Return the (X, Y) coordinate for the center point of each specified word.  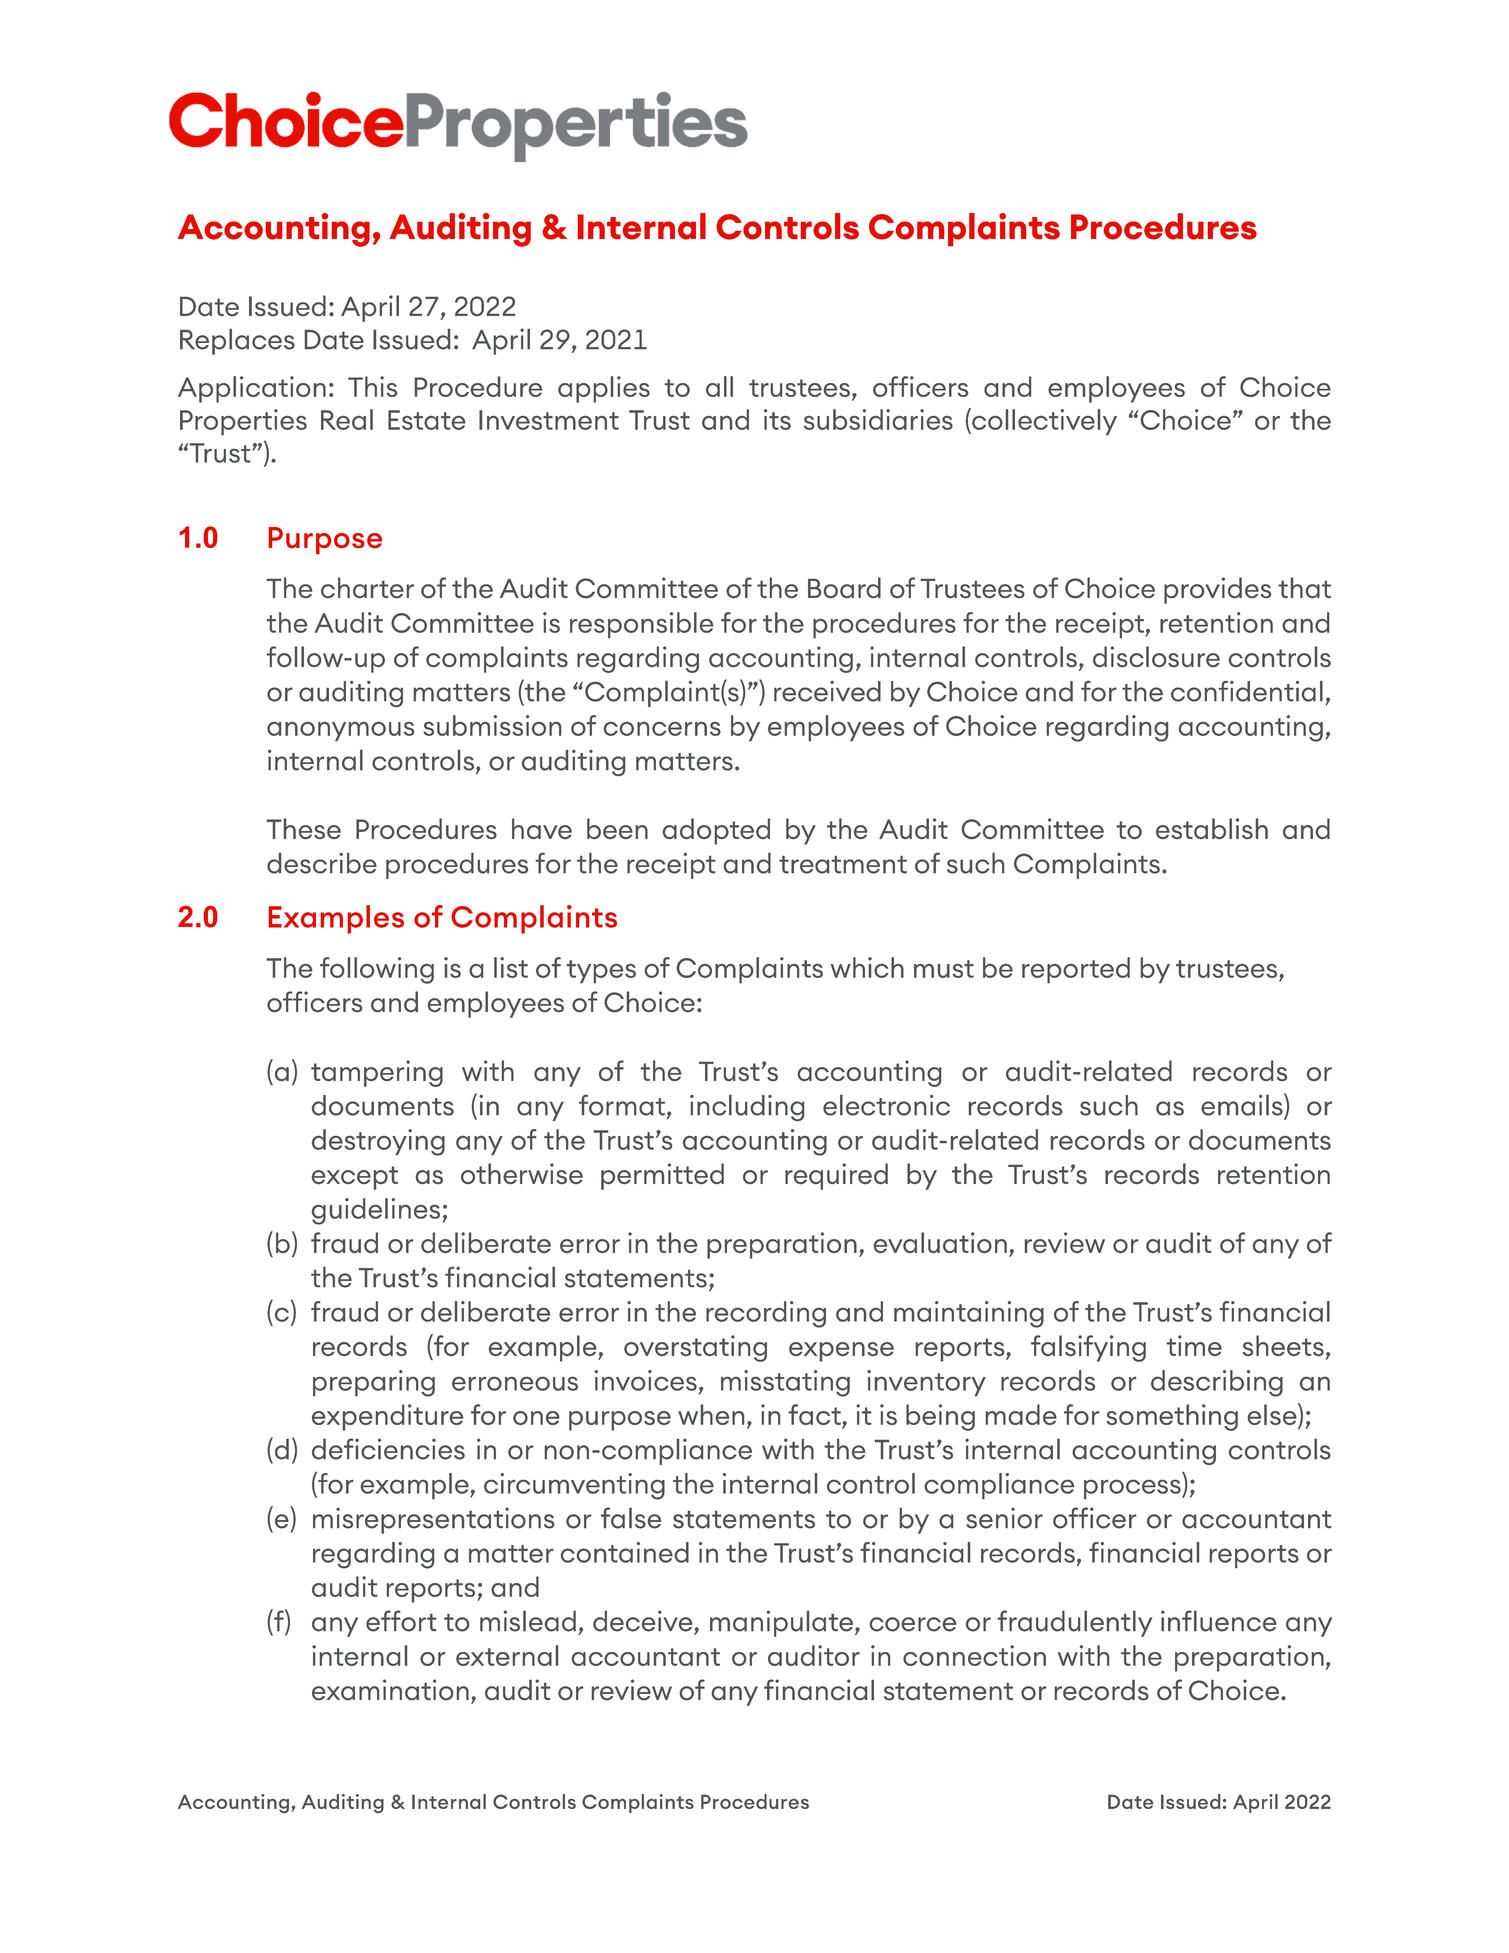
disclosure (1156, 656)
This (372, 386)
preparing (374, 1383)
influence (1219, 1621)
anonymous (340, 731)
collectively (1043, 421)
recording (766, 1314)
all (719, 386)
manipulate (783, 1623)
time (1194, 1345)
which (867, 967)
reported (1076, 970)
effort (401, 1621)
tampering (377, 1073)
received (827, 691)
